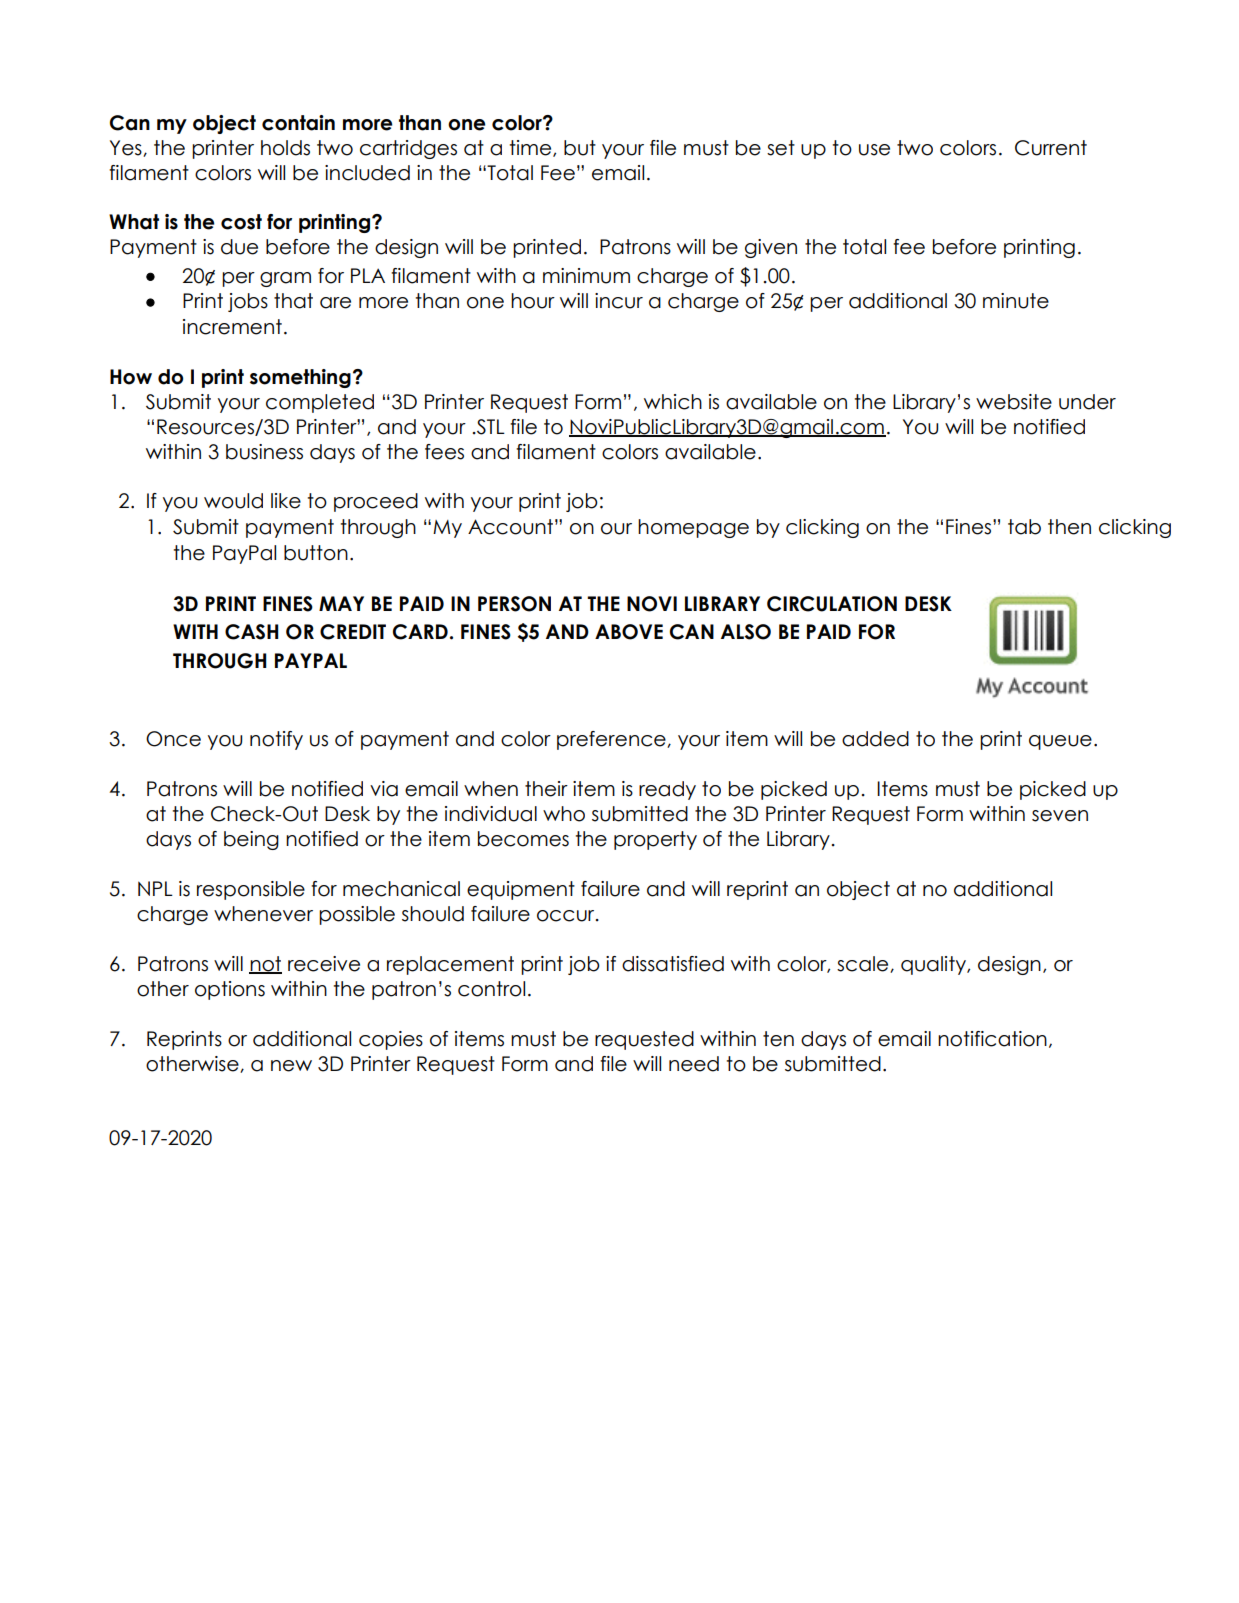 Image resolution: width=1239 pixels, height=1603 pixels. I want to click on time, so click(532, 148).
